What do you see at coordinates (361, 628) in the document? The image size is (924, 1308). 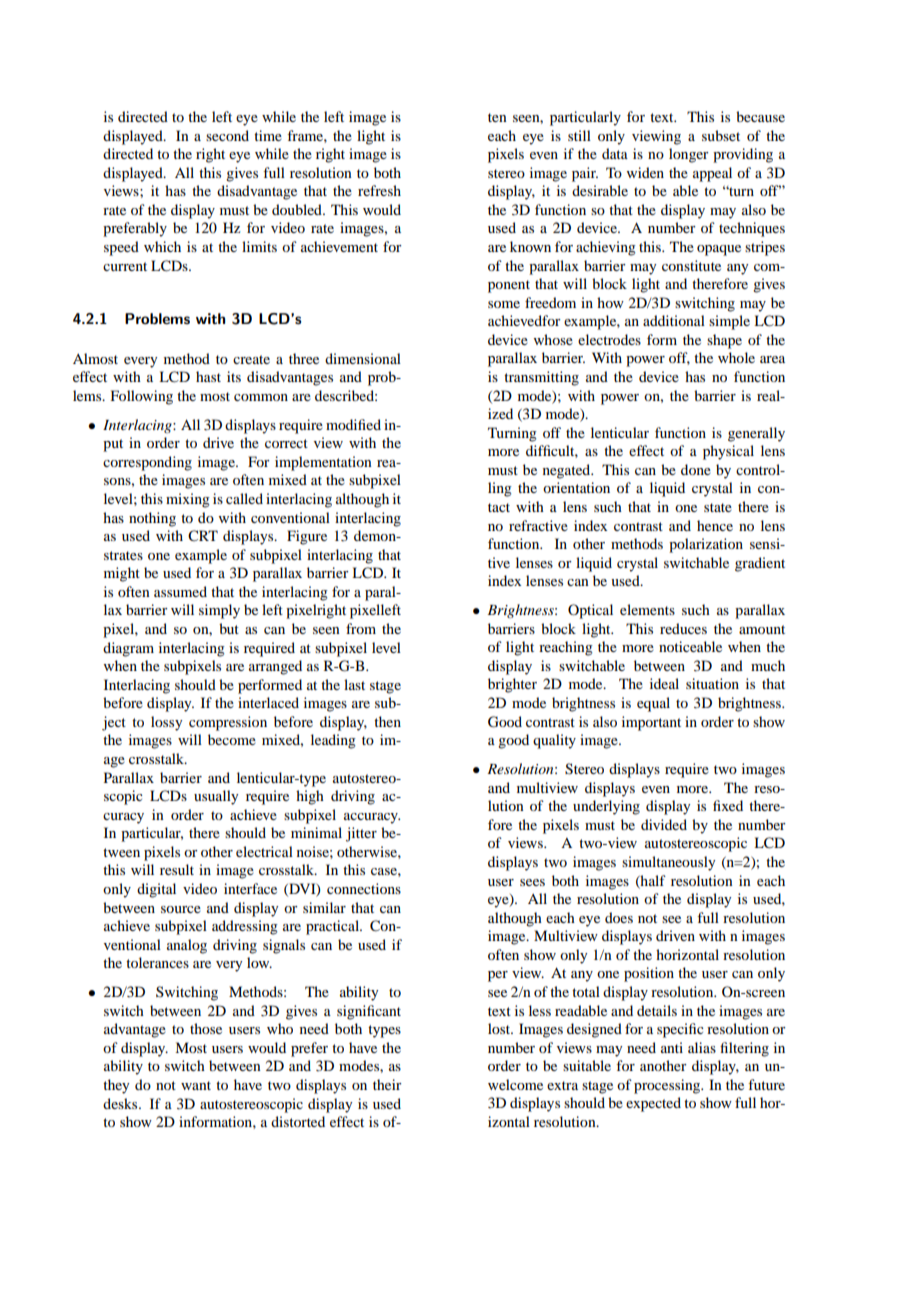 I see `from` at bounding box center [361, 628].
